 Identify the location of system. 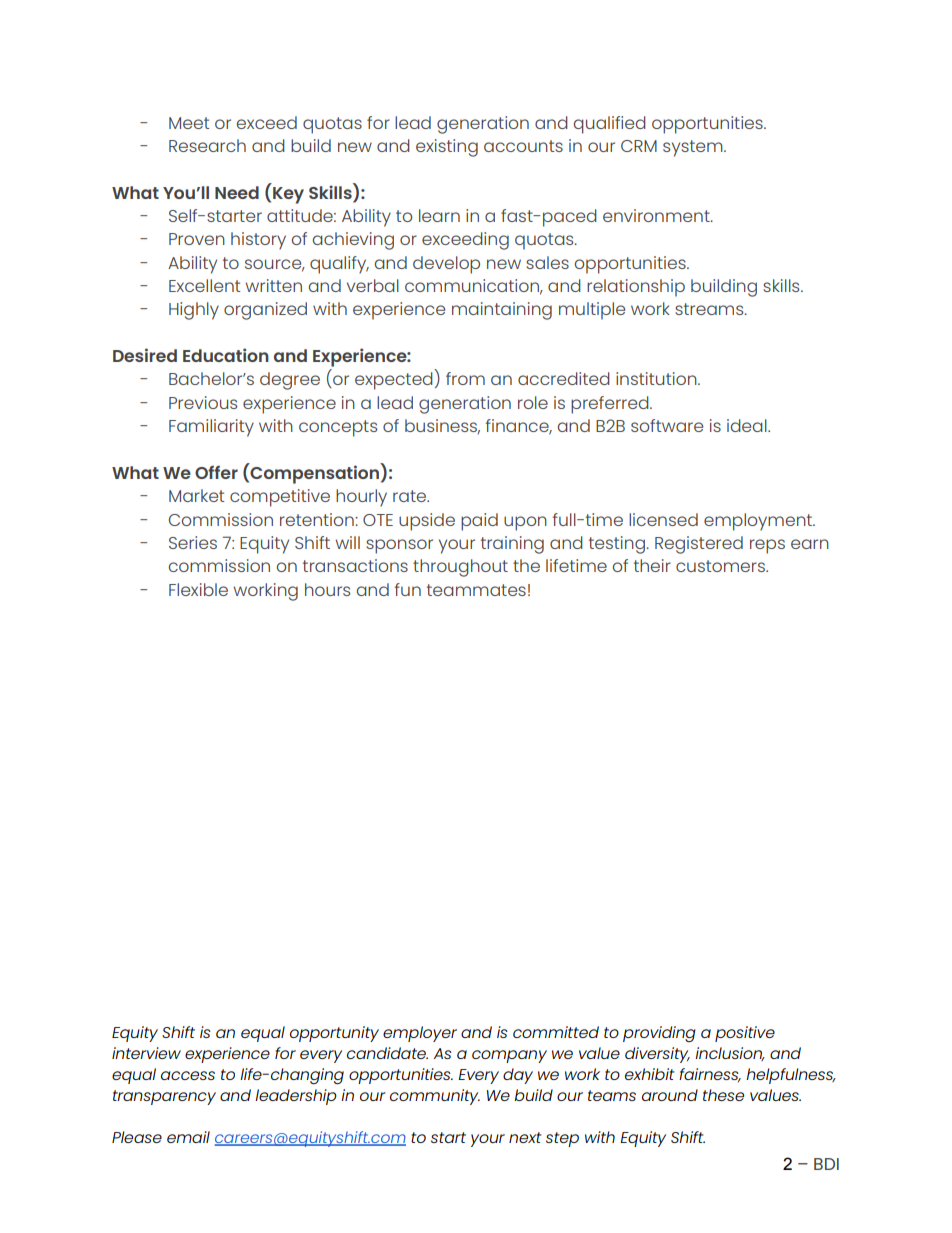
(694, 148).
